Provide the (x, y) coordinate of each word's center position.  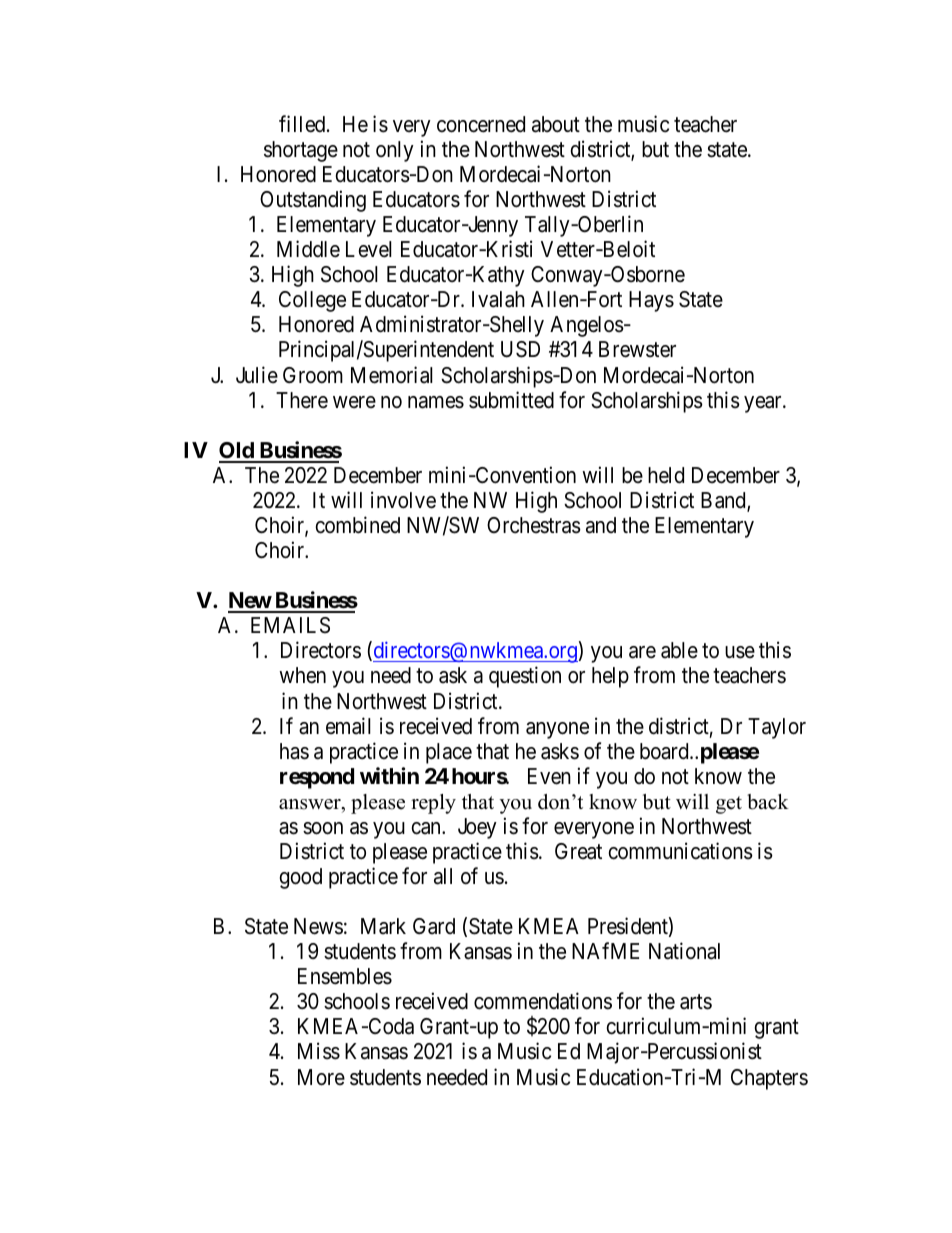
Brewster (637, 349)
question (525, 677)
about (556, 124)
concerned (481, 124)
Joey (477, 828)
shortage (301, 151)
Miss (319, 1051)
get (729, 805)
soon (323, 828)
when (302, 675)
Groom (313, 375)
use (740, 652)
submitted (511, 400)
